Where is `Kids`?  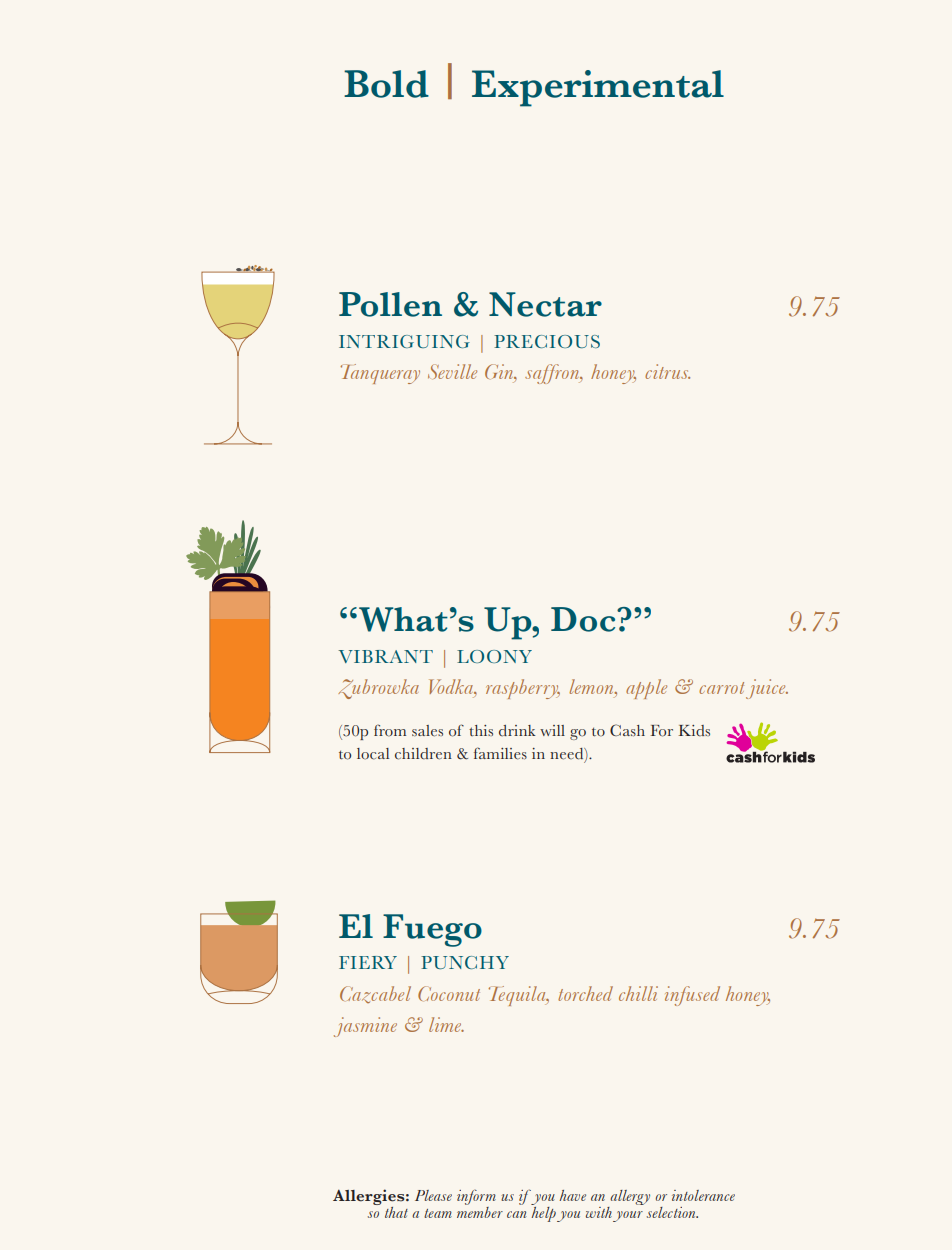 Kids is located at coordinates (694, 731).
